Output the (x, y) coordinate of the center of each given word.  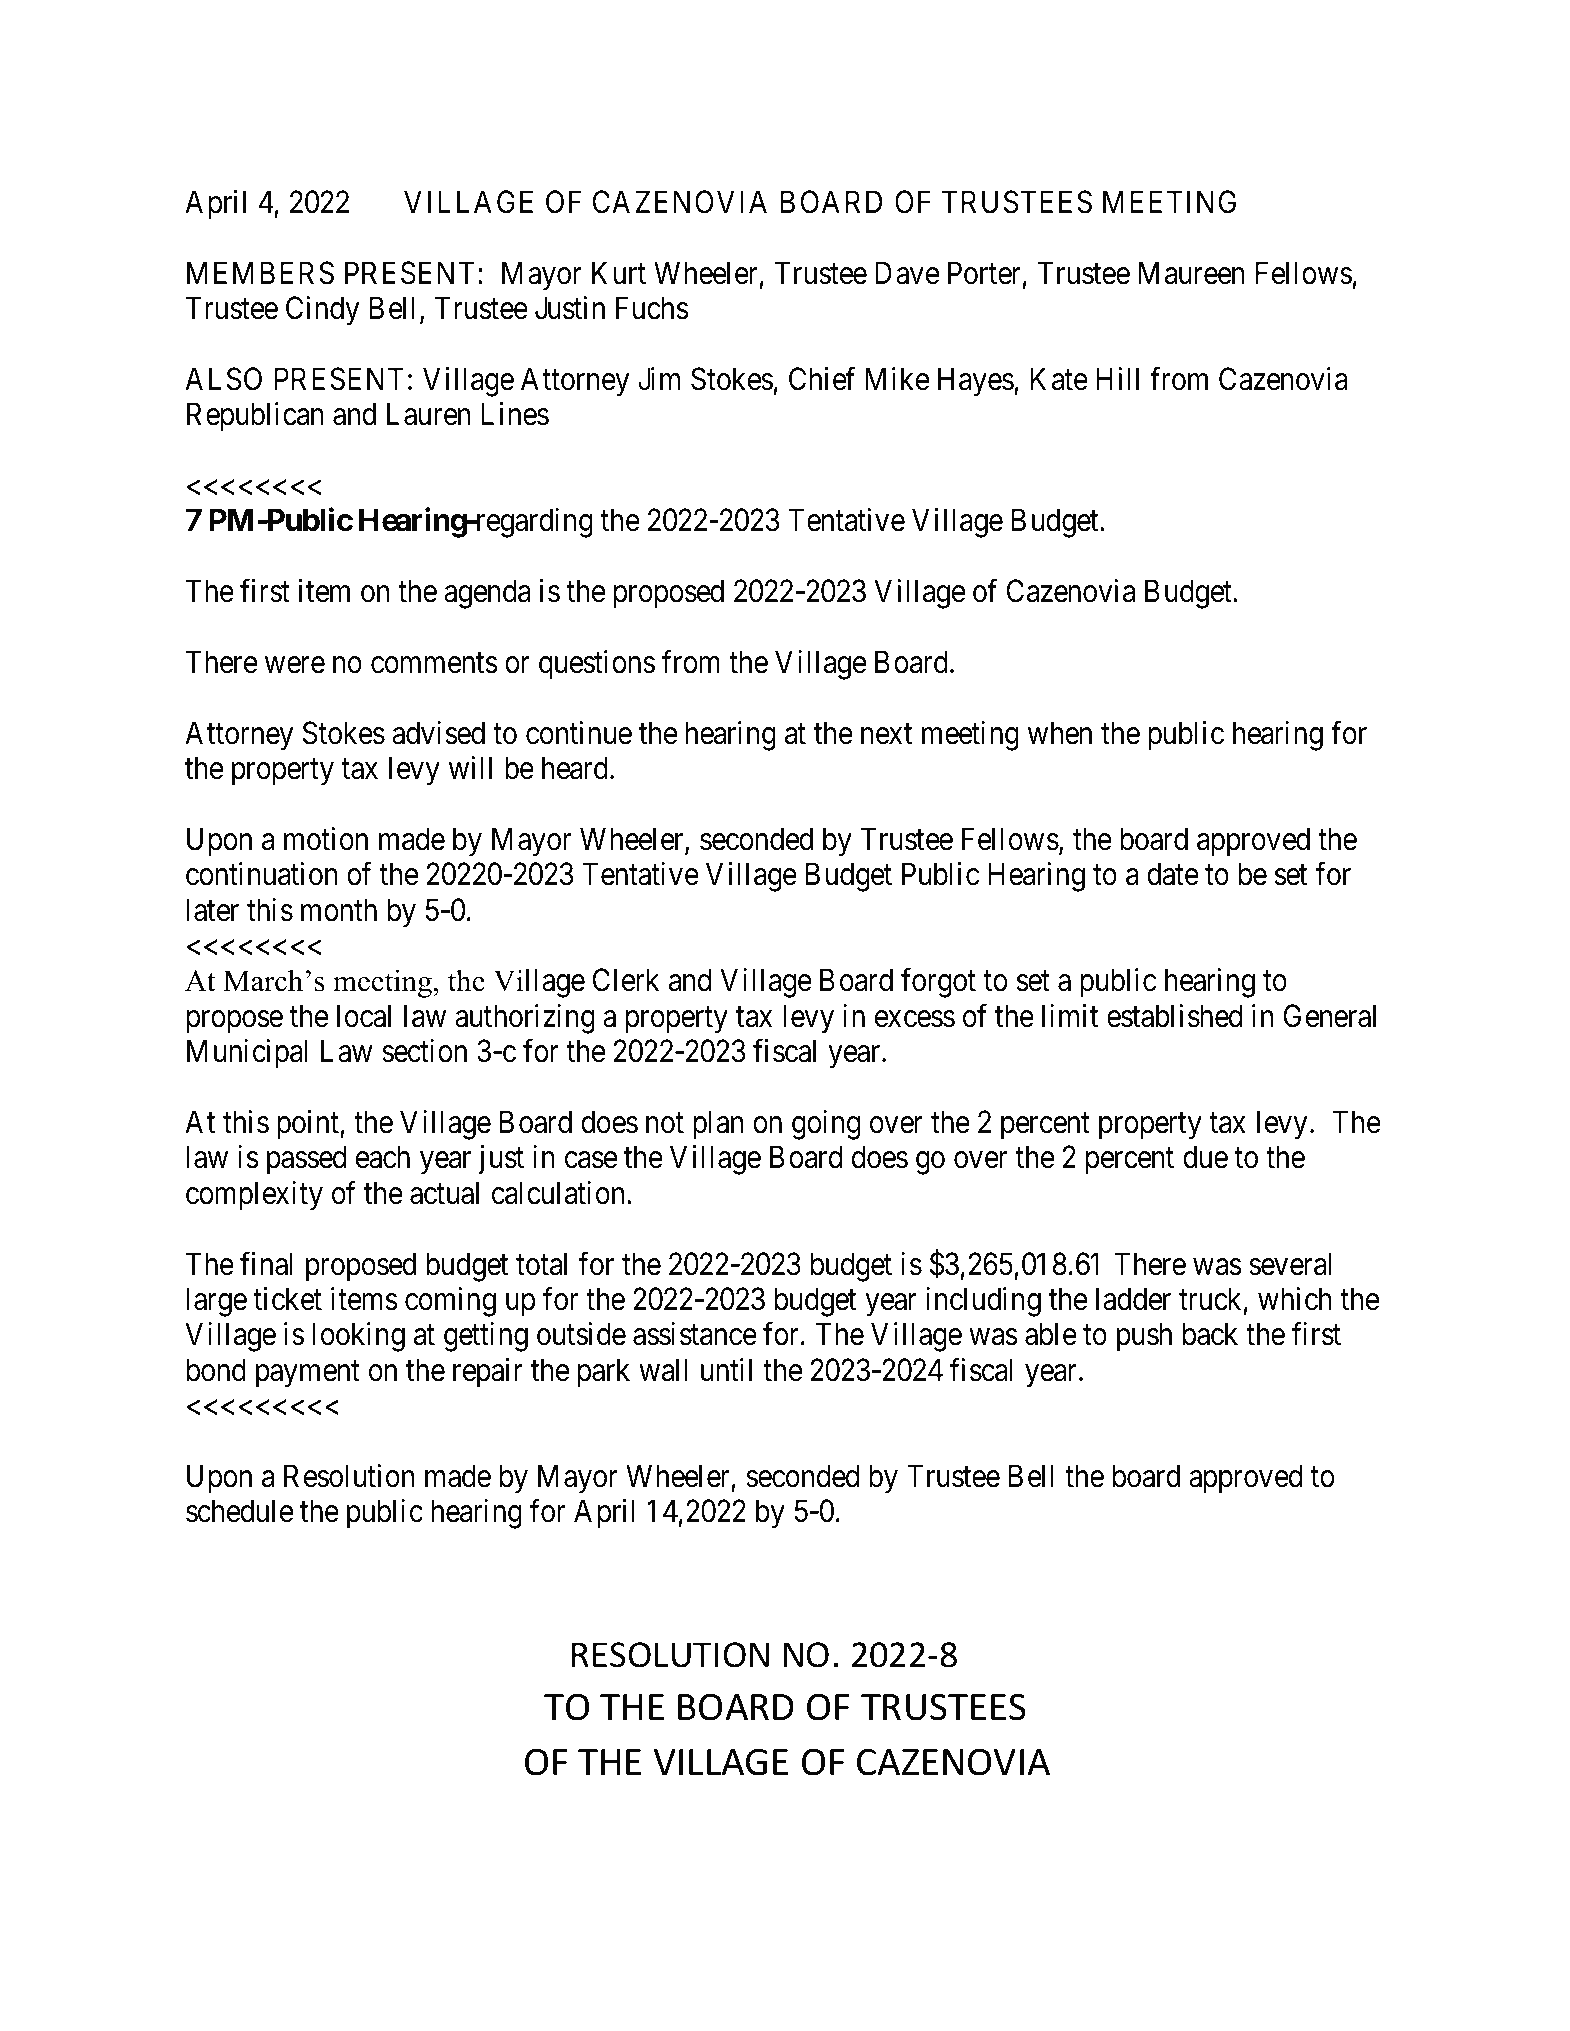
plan (718, 1125)
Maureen (1192, 273)
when (1060, 733)
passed (306, 1160)
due (1205, 1157)
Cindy (323, 311)
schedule (239, 1511)
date (1173, 874)
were (295, 665)
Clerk (626, 980)
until (726, 1369)
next (886, 734)
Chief (822, 379)
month (339, 910)
